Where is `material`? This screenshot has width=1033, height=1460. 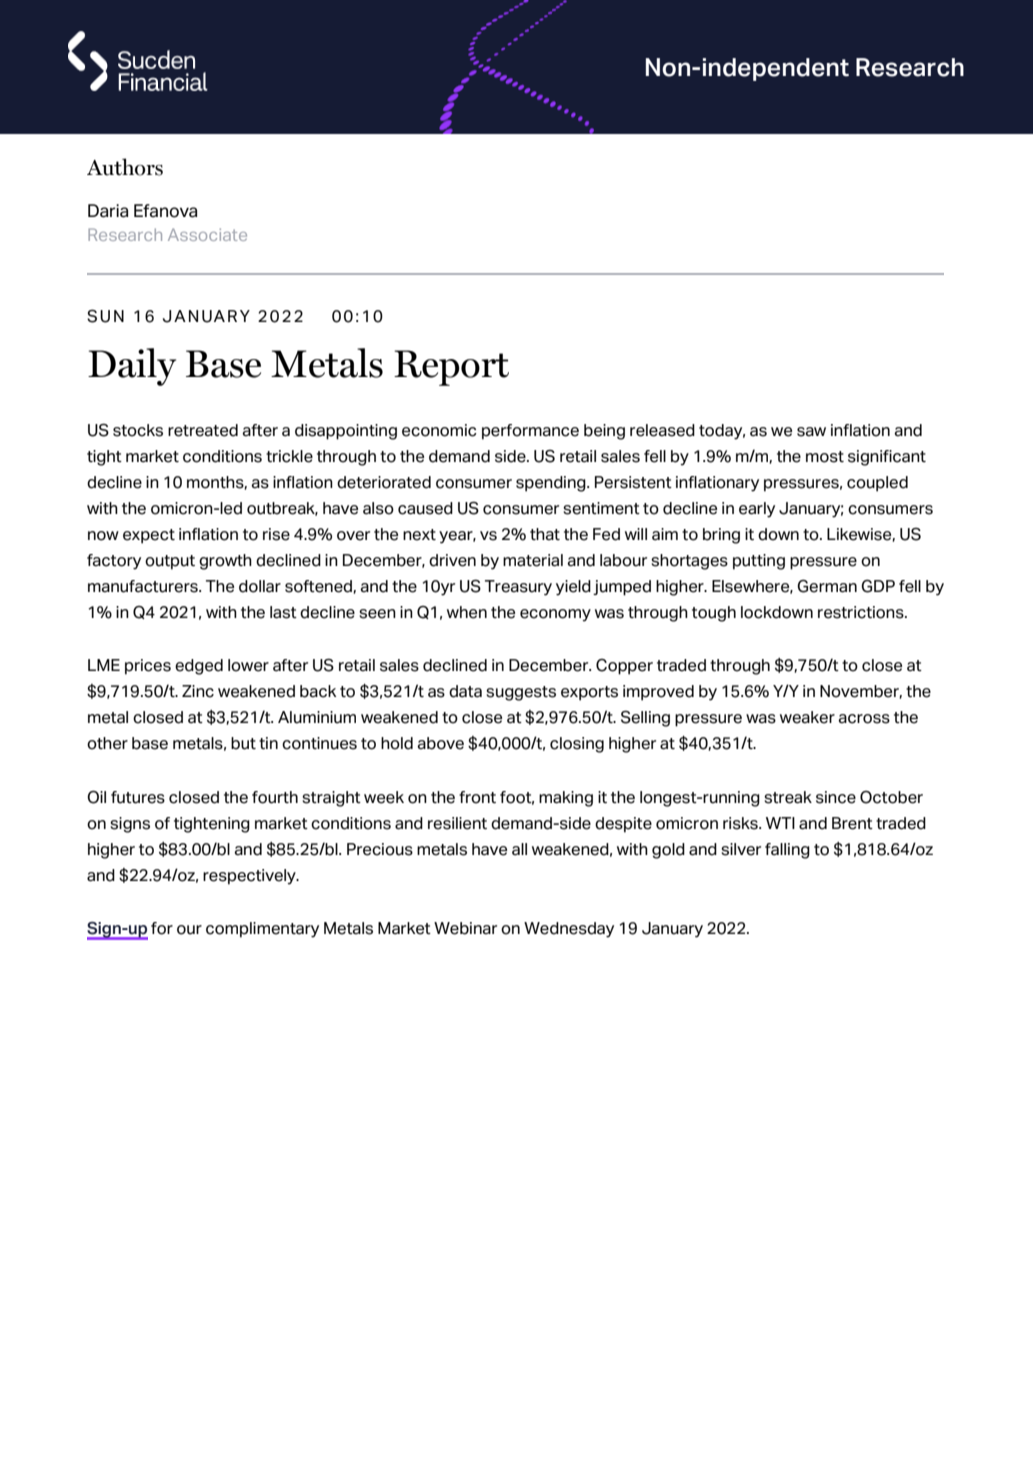 material is located at coordinates (533, 560).
